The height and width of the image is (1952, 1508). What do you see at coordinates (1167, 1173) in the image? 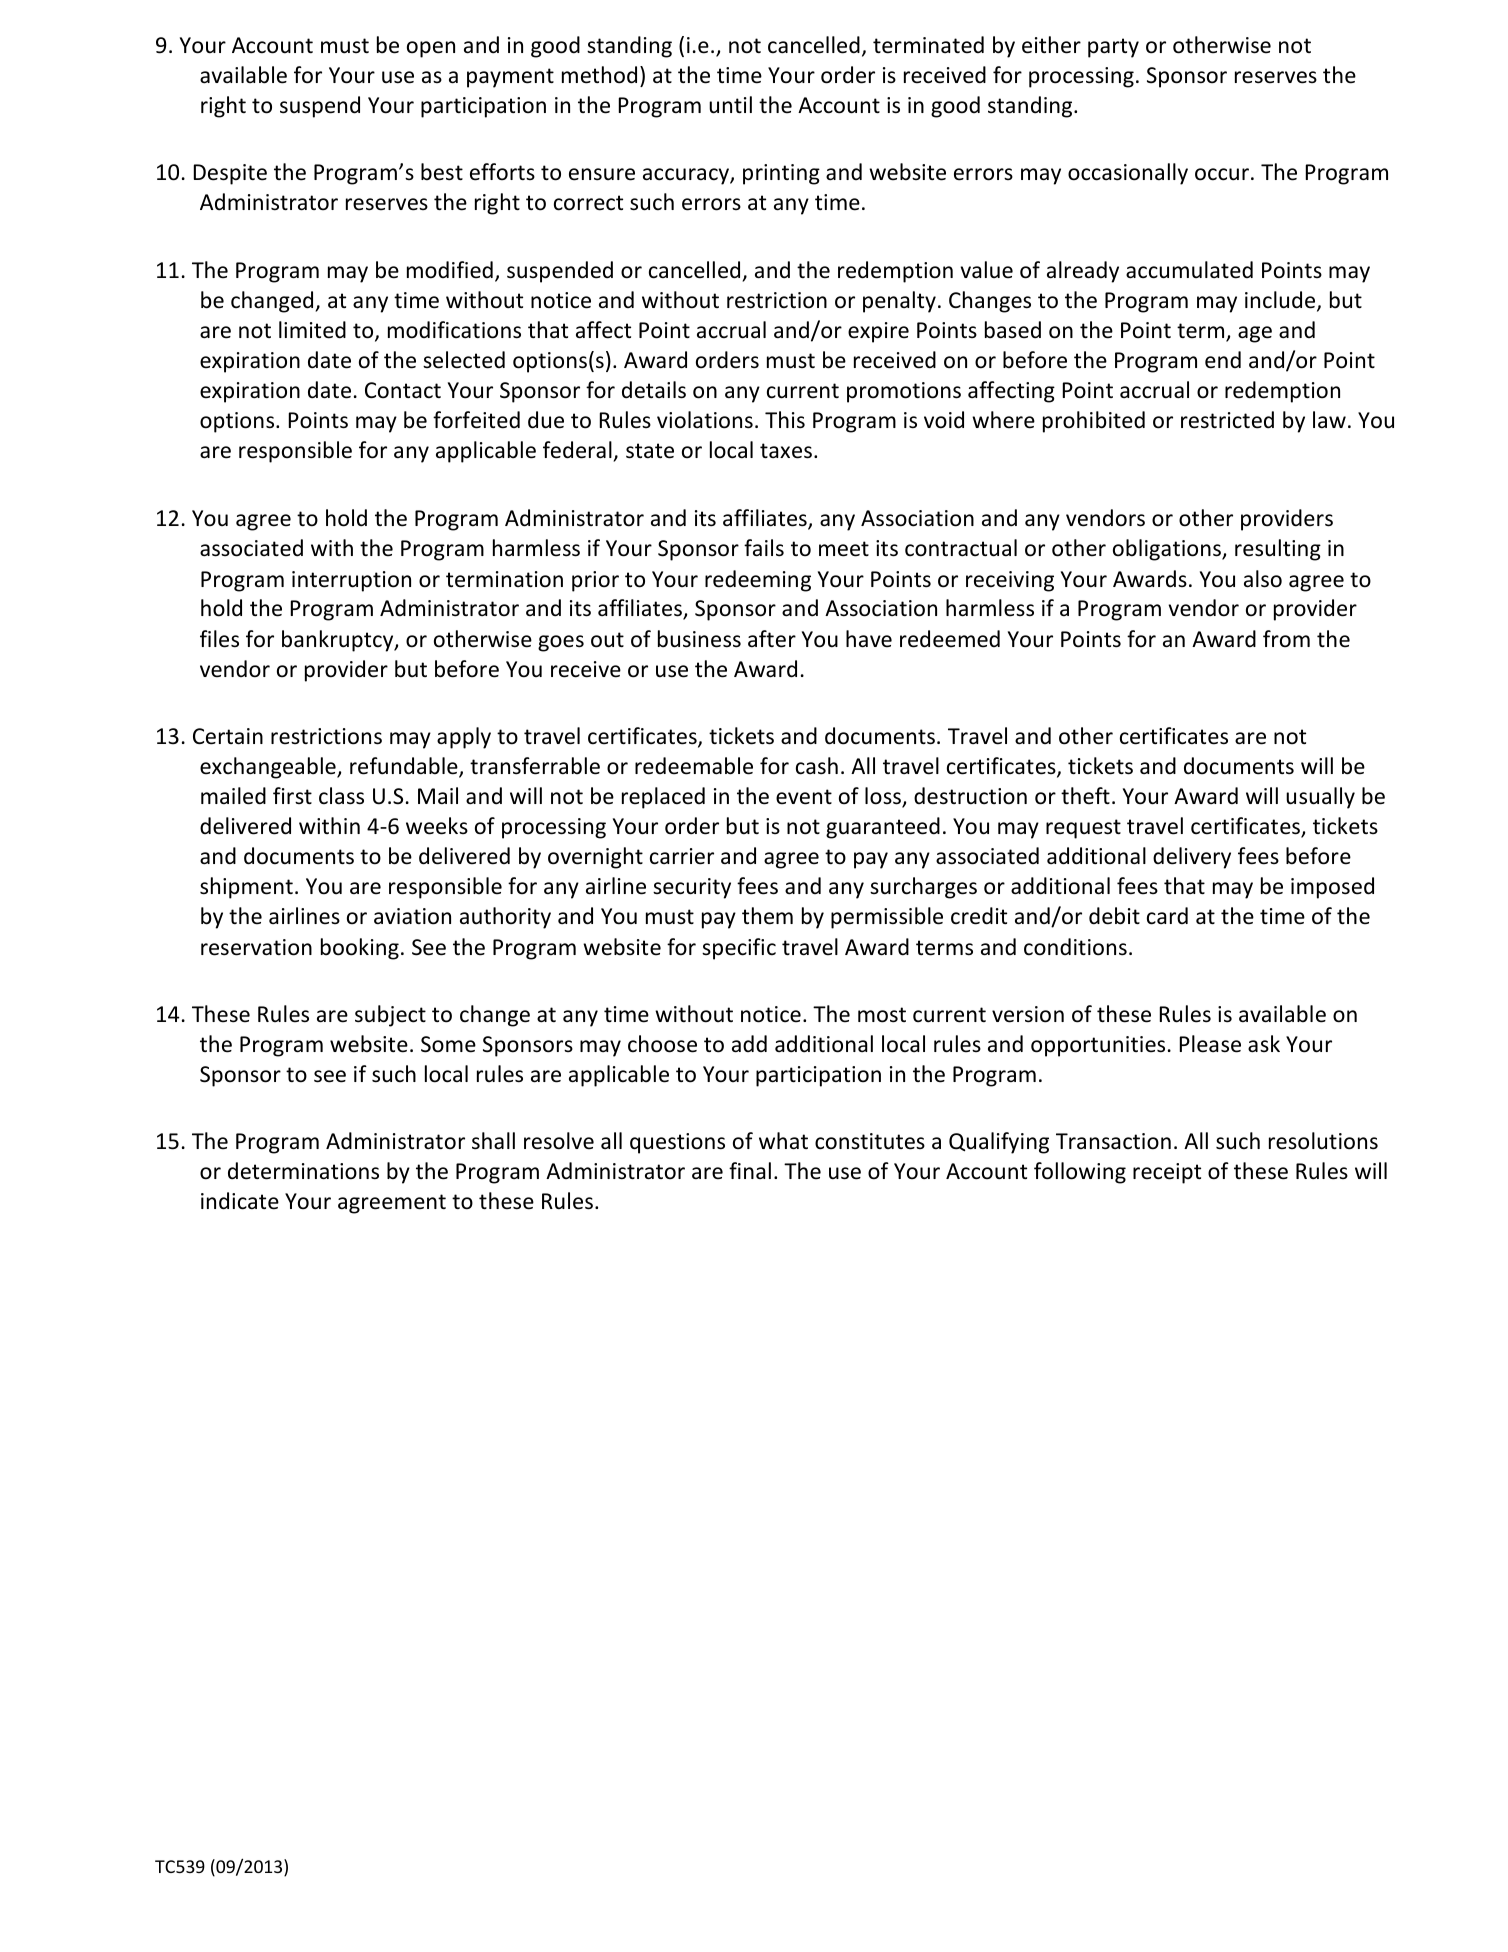
I see `receipt` at bounding box center [1167, 1173].
